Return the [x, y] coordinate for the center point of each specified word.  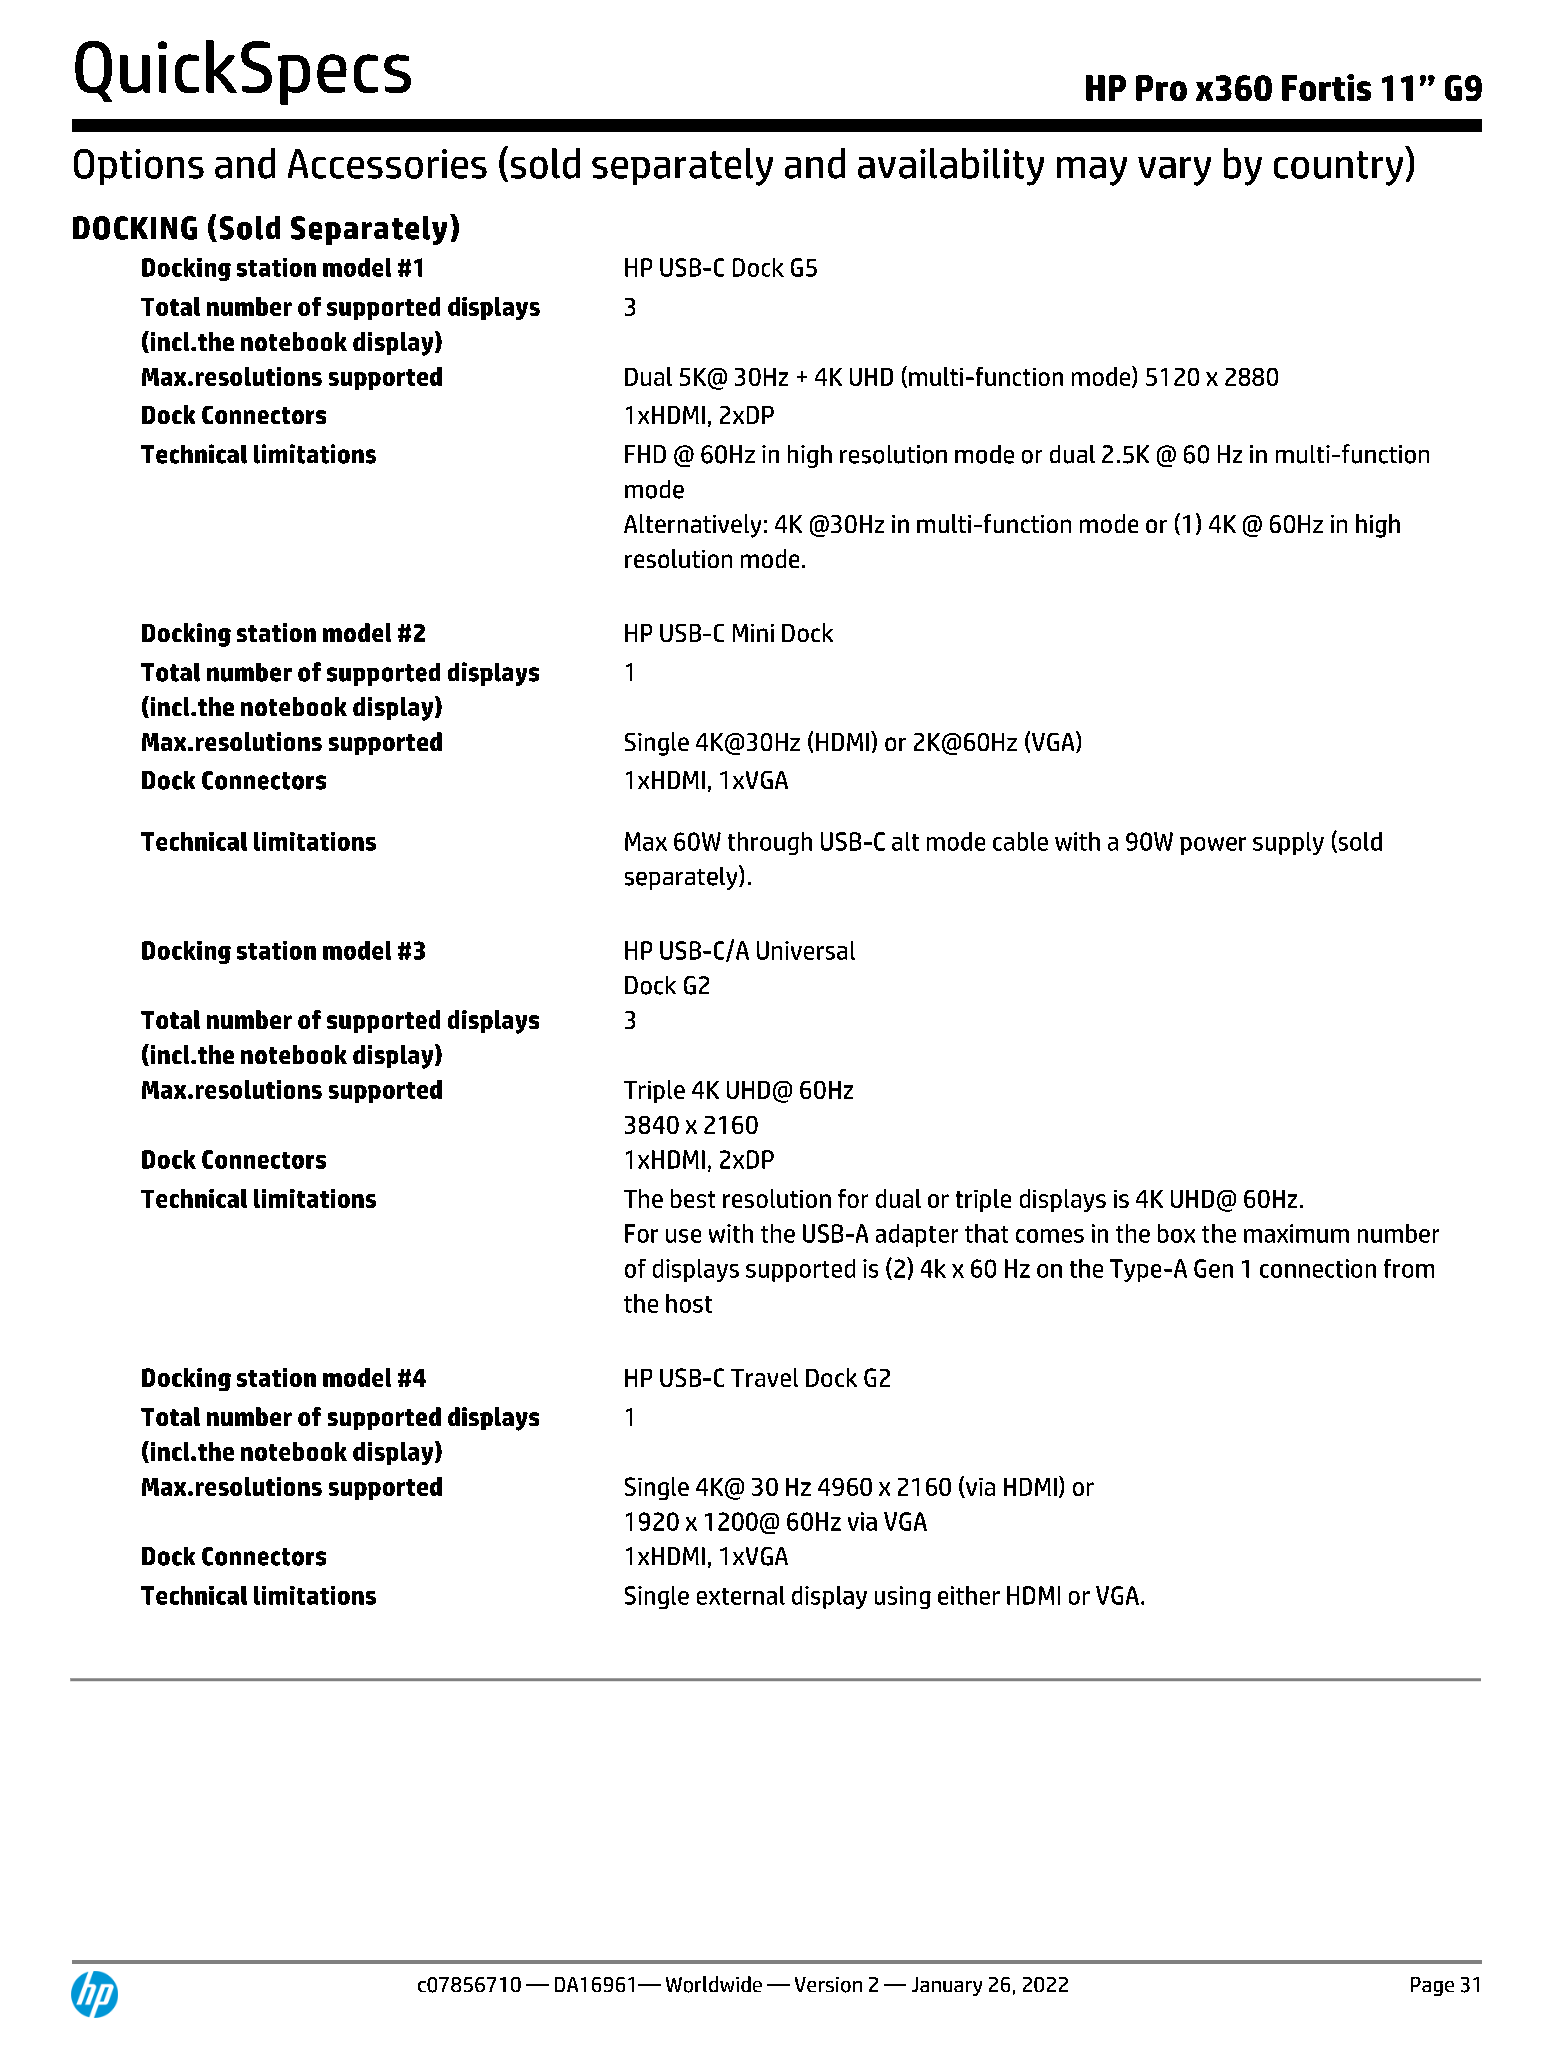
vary [1174, 171]
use [683, 1236]
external [741, 1595]
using [903, 1597]
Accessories [387, 164]
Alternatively [692, 526]
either [969, 1595]
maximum [1296, 1233]
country [1338, 168]
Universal [806, 950]
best [693, 1198]
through [770, 843]
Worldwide [714, 1984]
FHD [645, 454]
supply [1288, 843]
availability [951, 167]
